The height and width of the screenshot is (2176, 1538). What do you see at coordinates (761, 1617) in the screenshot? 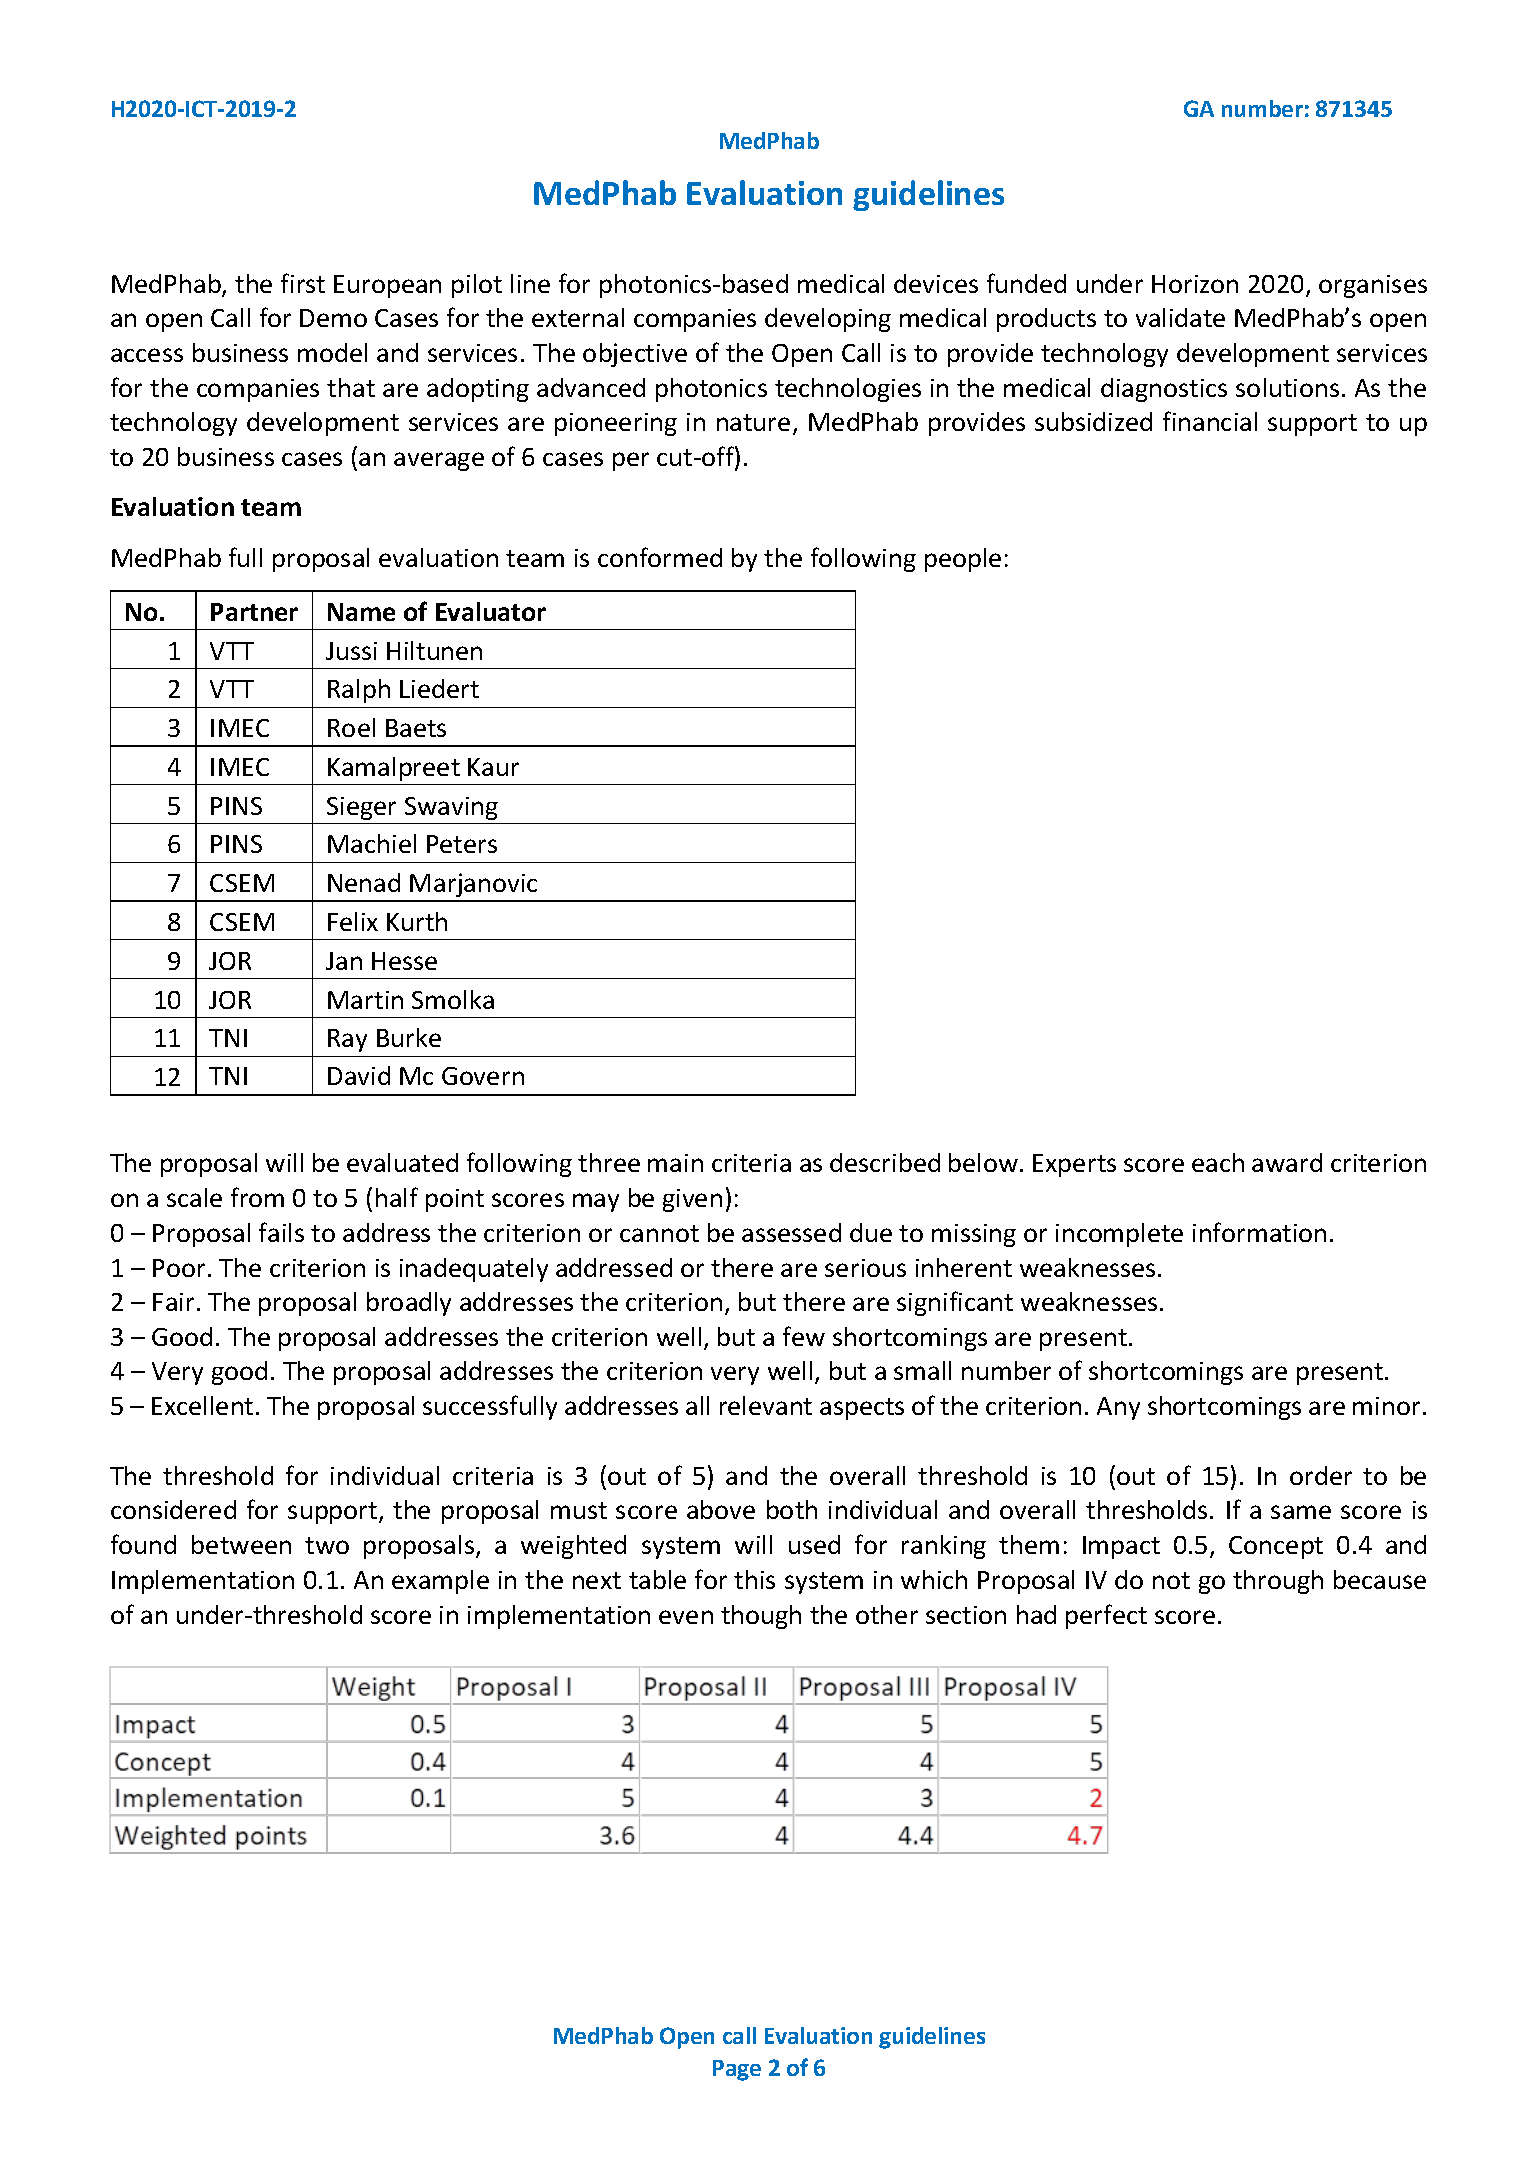
I see `though` at bounding box center [761, 1617].
